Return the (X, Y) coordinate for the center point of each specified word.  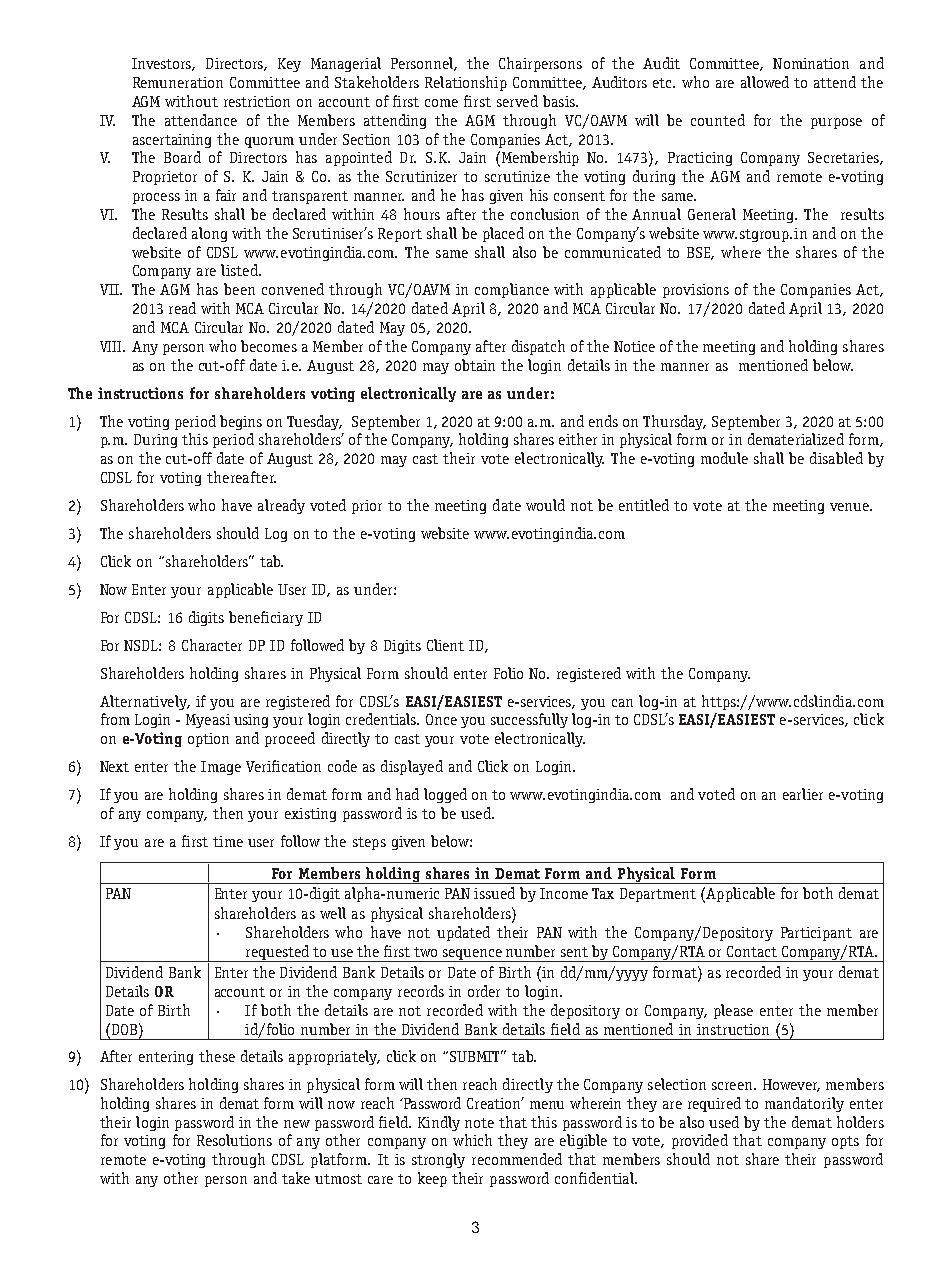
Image (221, 768)
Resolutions (234, 1140)
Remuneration (178, 82)
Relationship (466, 83)
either (578, 439)
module (724, 458)
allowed (765, 82)
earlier (803, 794)
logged (445, 795)
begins (241, 422)
